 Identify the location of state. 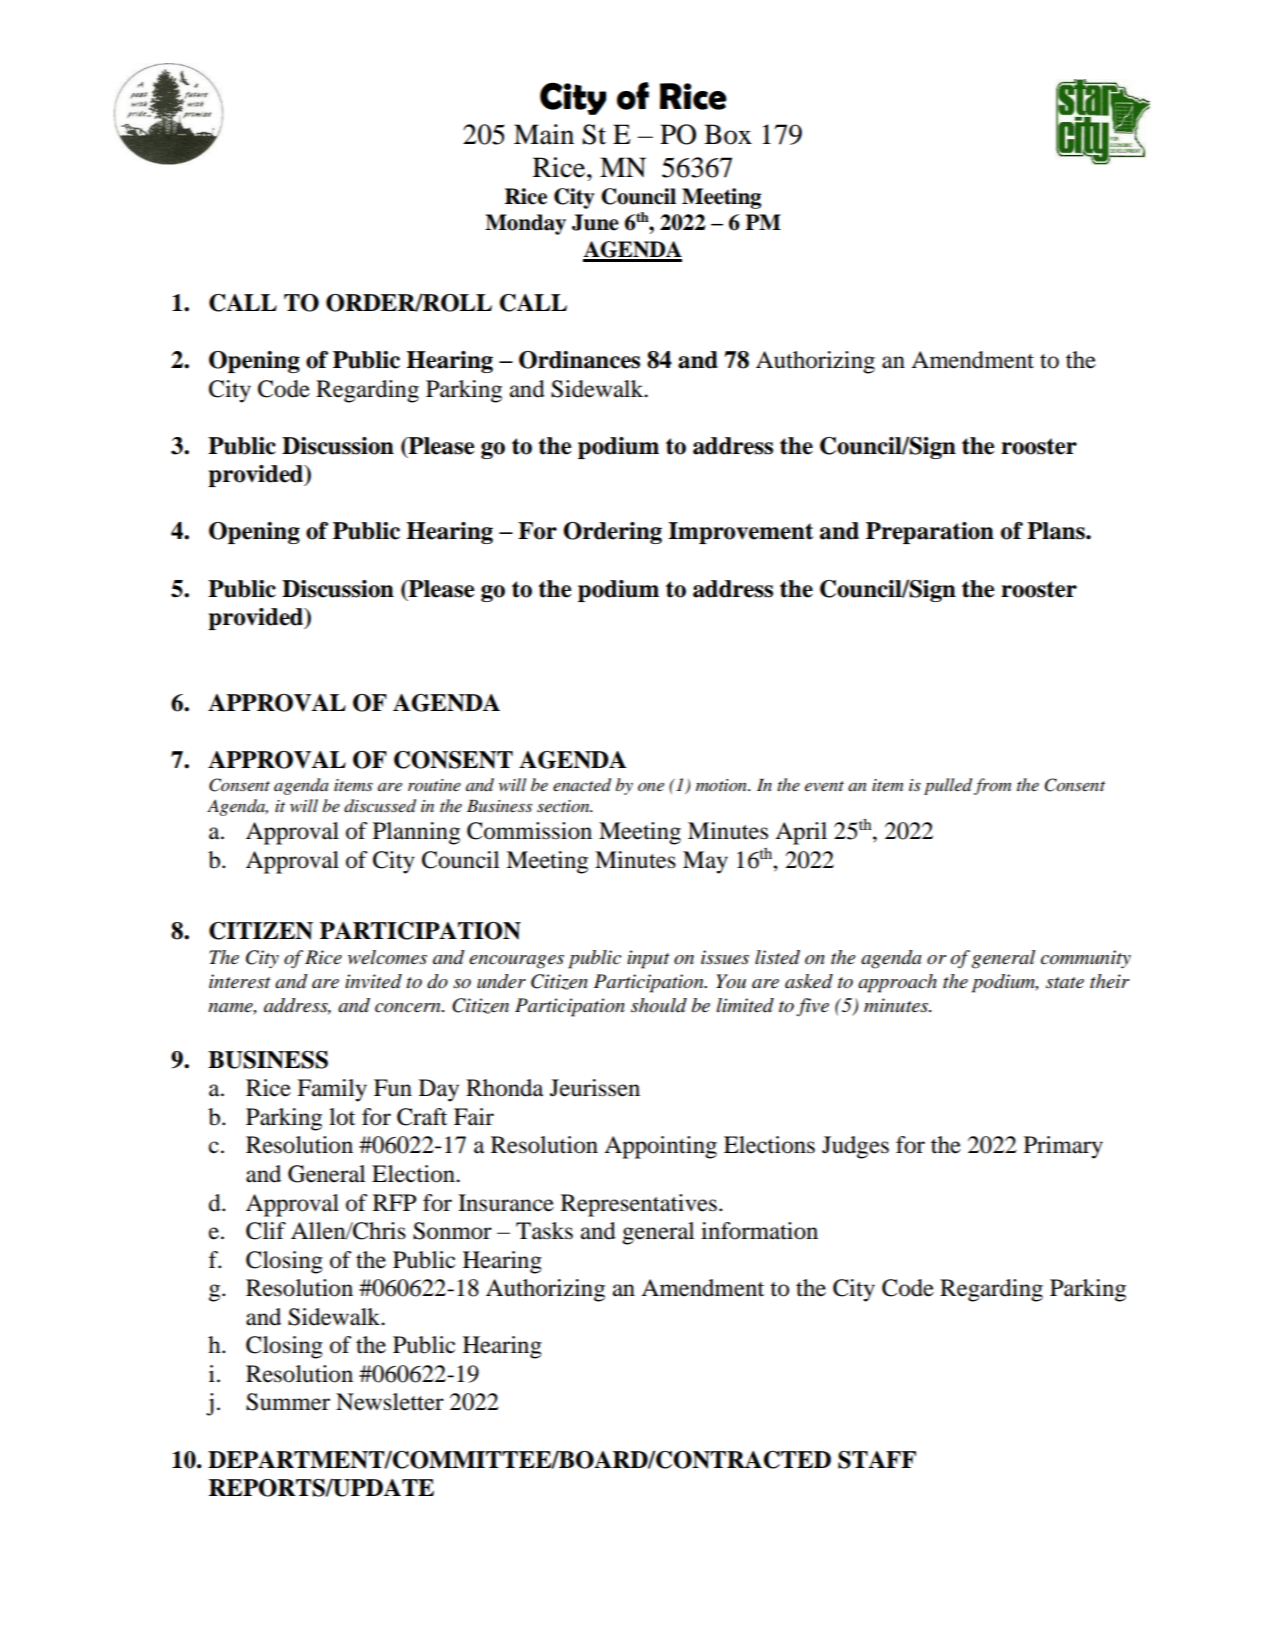
(1065, 983).
